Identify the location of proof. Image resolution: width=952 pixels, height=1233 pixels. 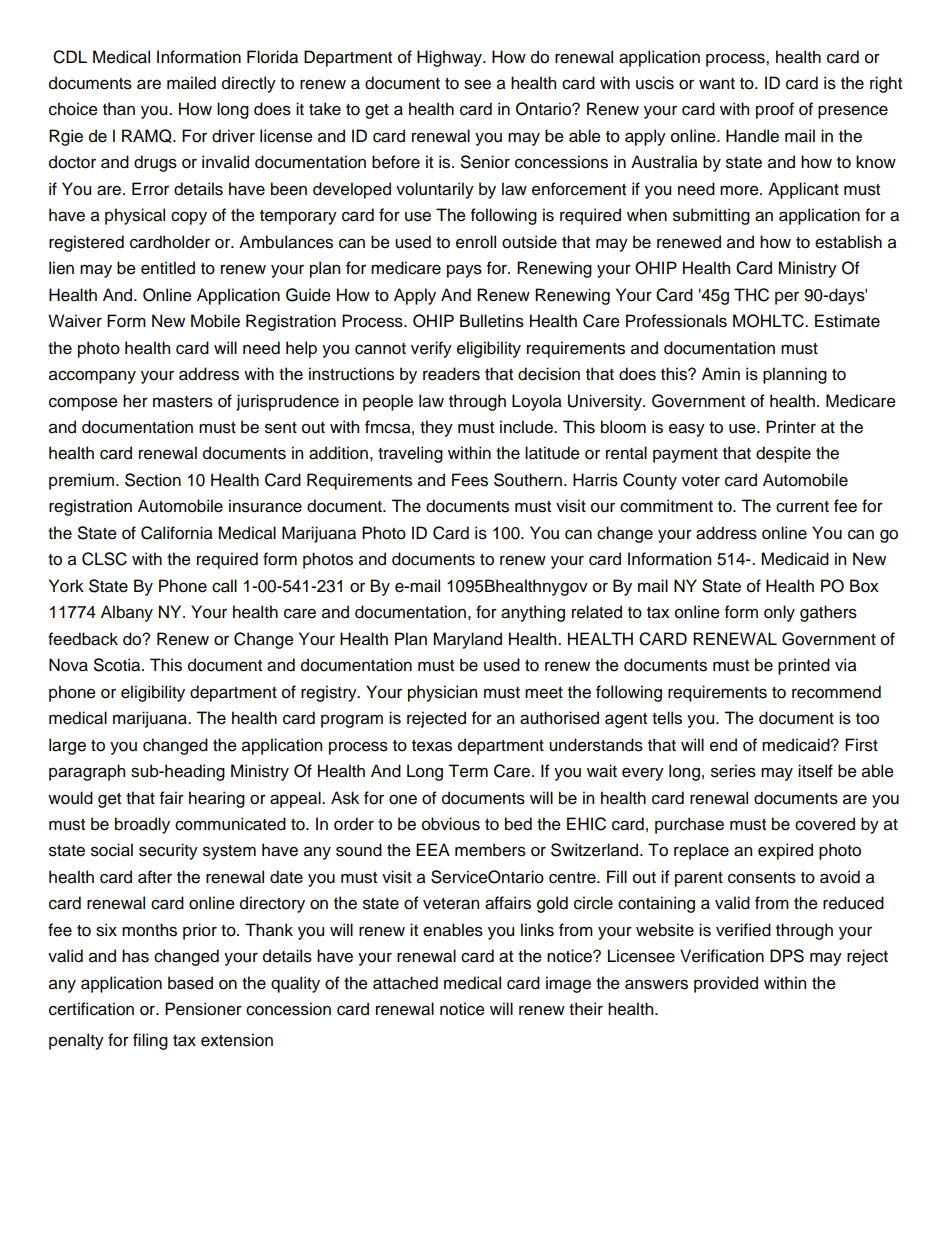
(775, 110).
